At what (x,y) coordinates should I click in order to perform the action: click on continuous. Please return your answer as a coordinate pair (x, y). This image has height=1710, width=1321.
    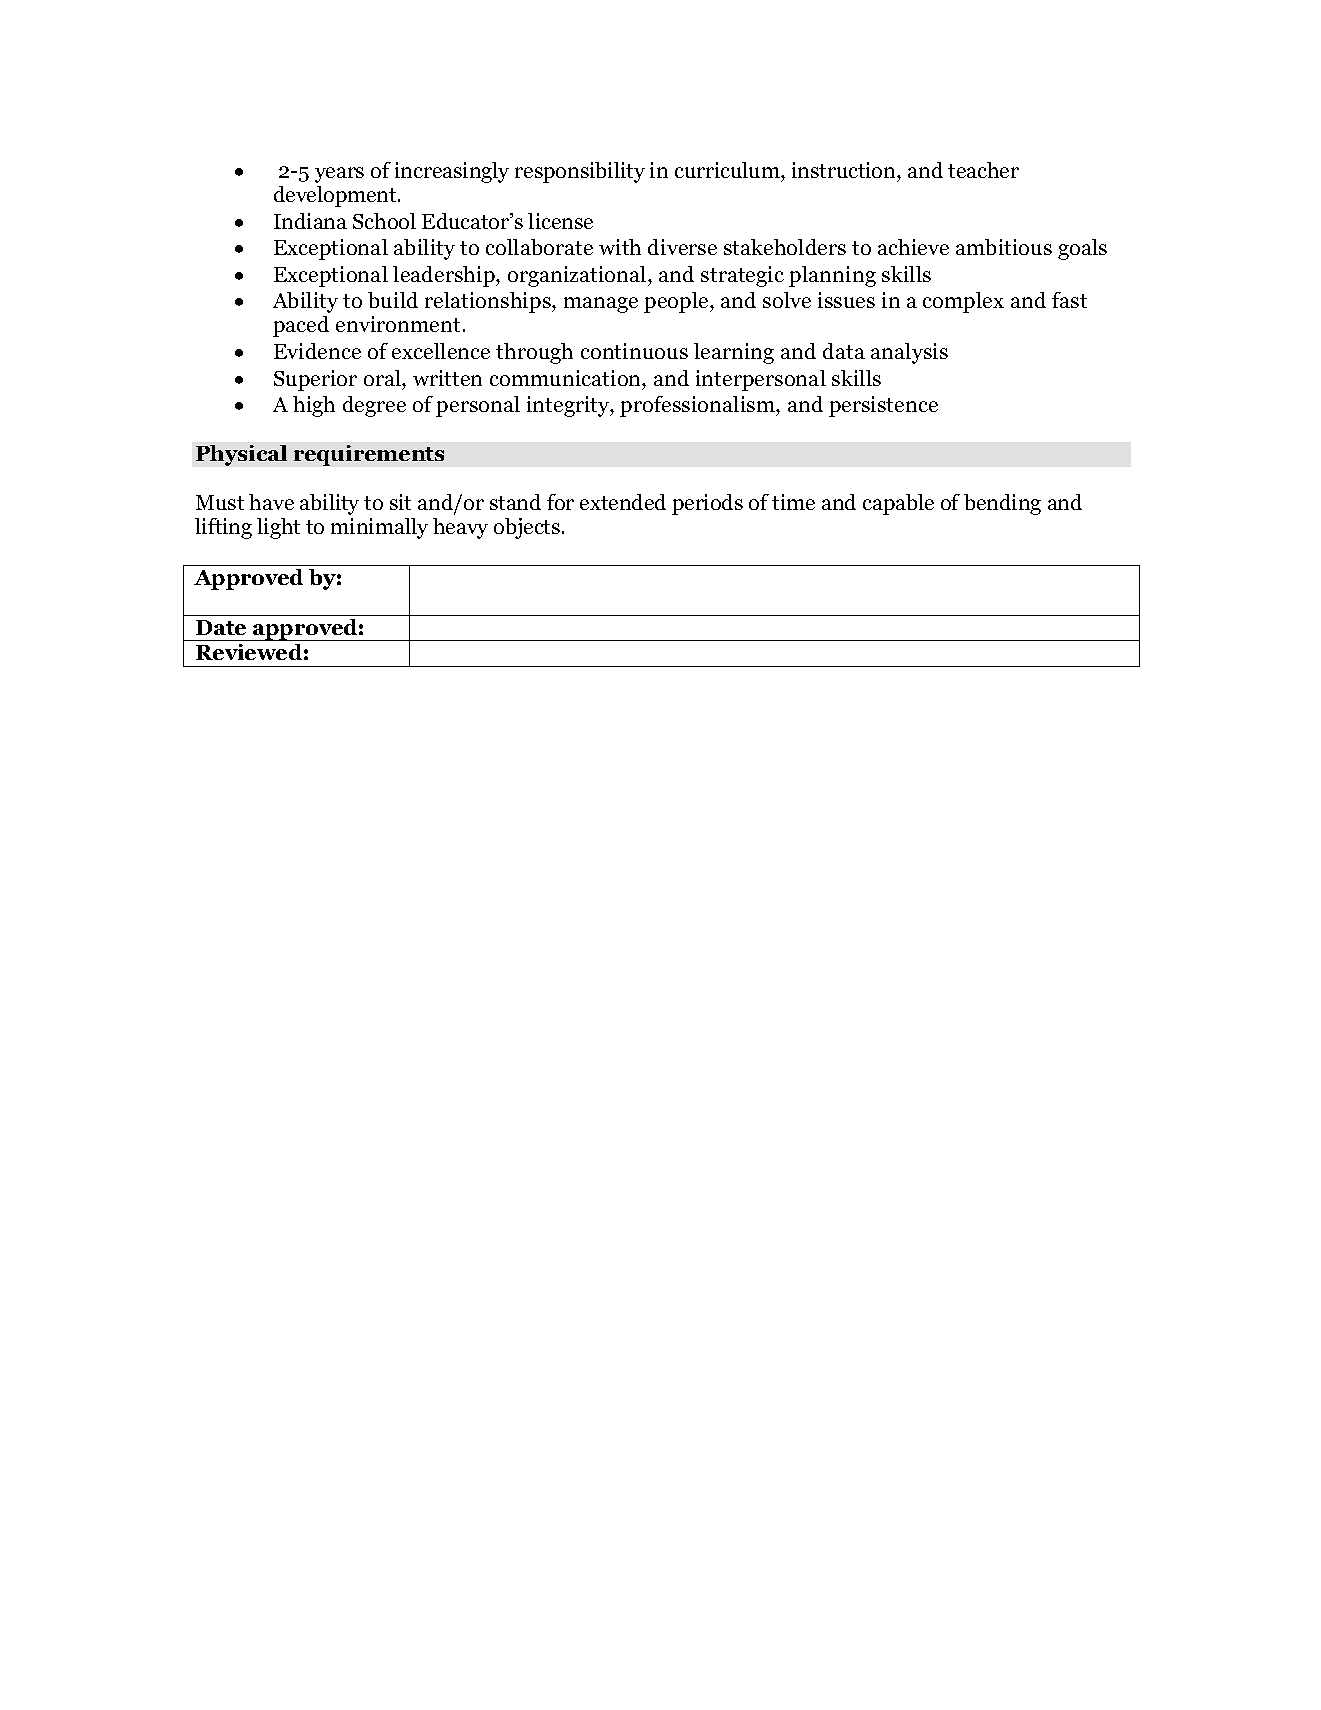
    Looking at the image, I should click on (634, 351).
